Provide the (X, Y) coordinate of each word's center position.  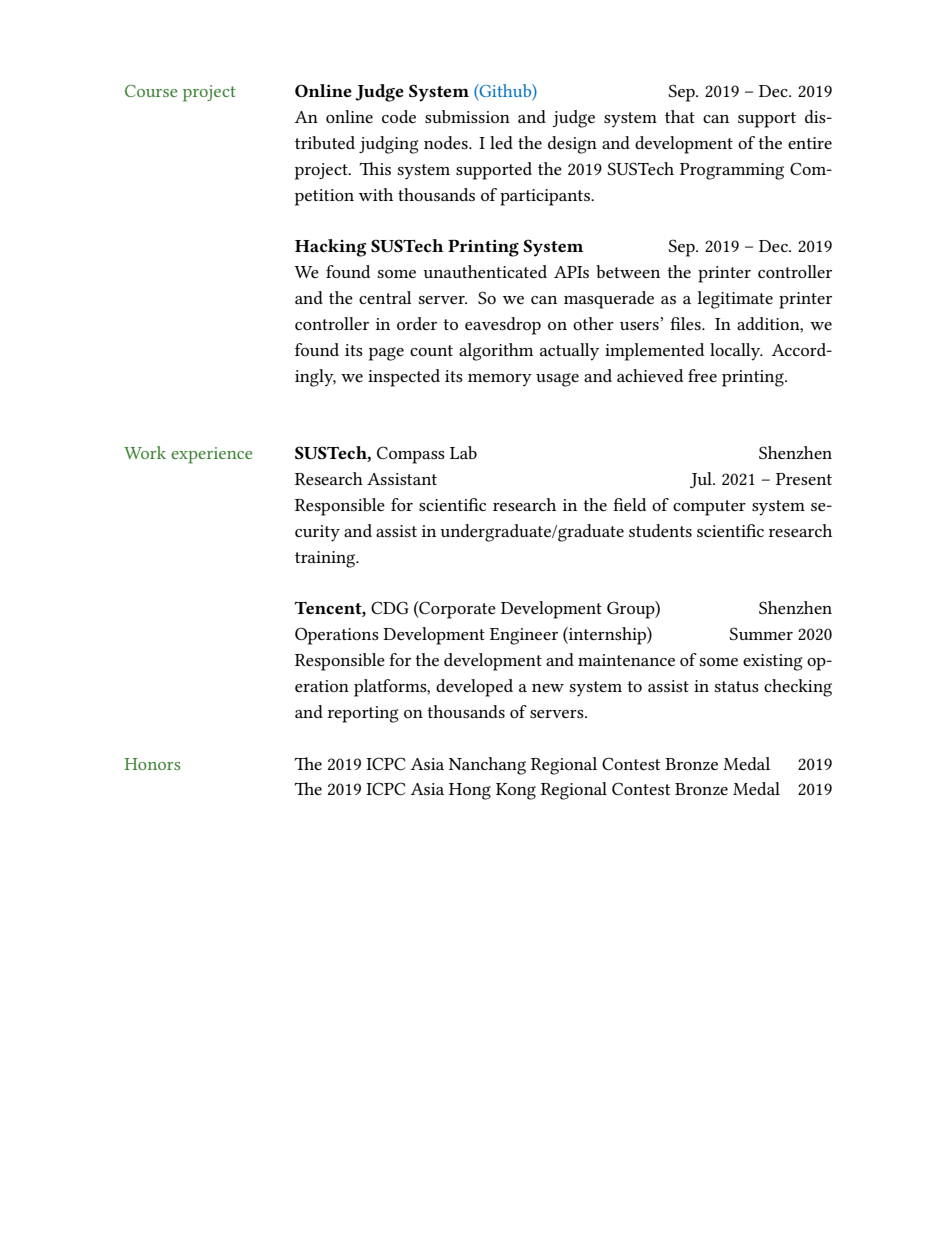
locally (736, 352)
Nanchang (487, 766)
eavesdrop (503, 326)
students (660, 530)
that (680, 116)
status (737, 686)
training (326, 559)
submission (467, 116)
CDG (390, 607)
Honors (152, 764)
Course (151, 91)
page (386, 354)
